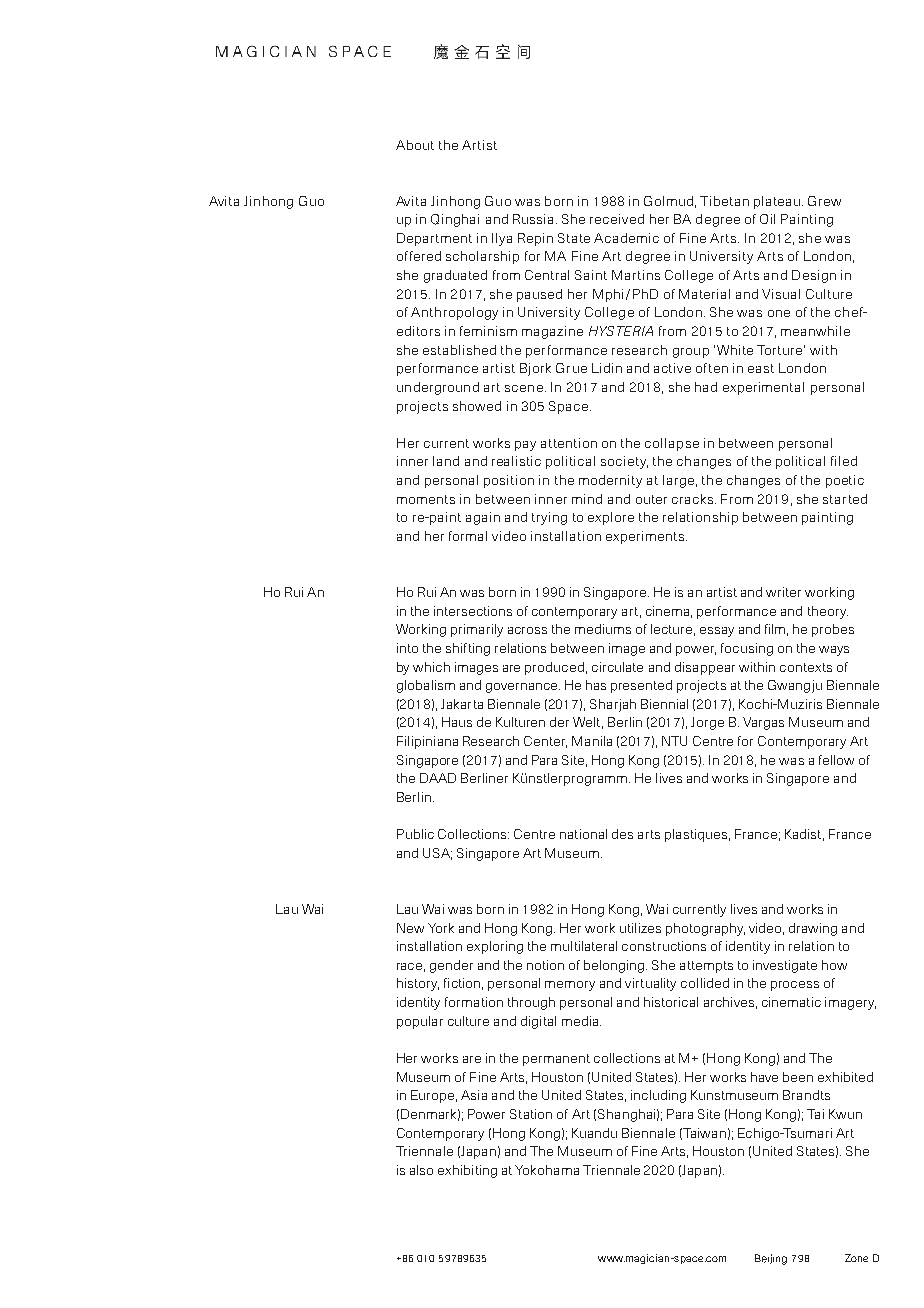 This screenshot has width=924, height=1308. Describe the element at coordinates (658, 1096) in the screenshot. I see `including` at that location.
